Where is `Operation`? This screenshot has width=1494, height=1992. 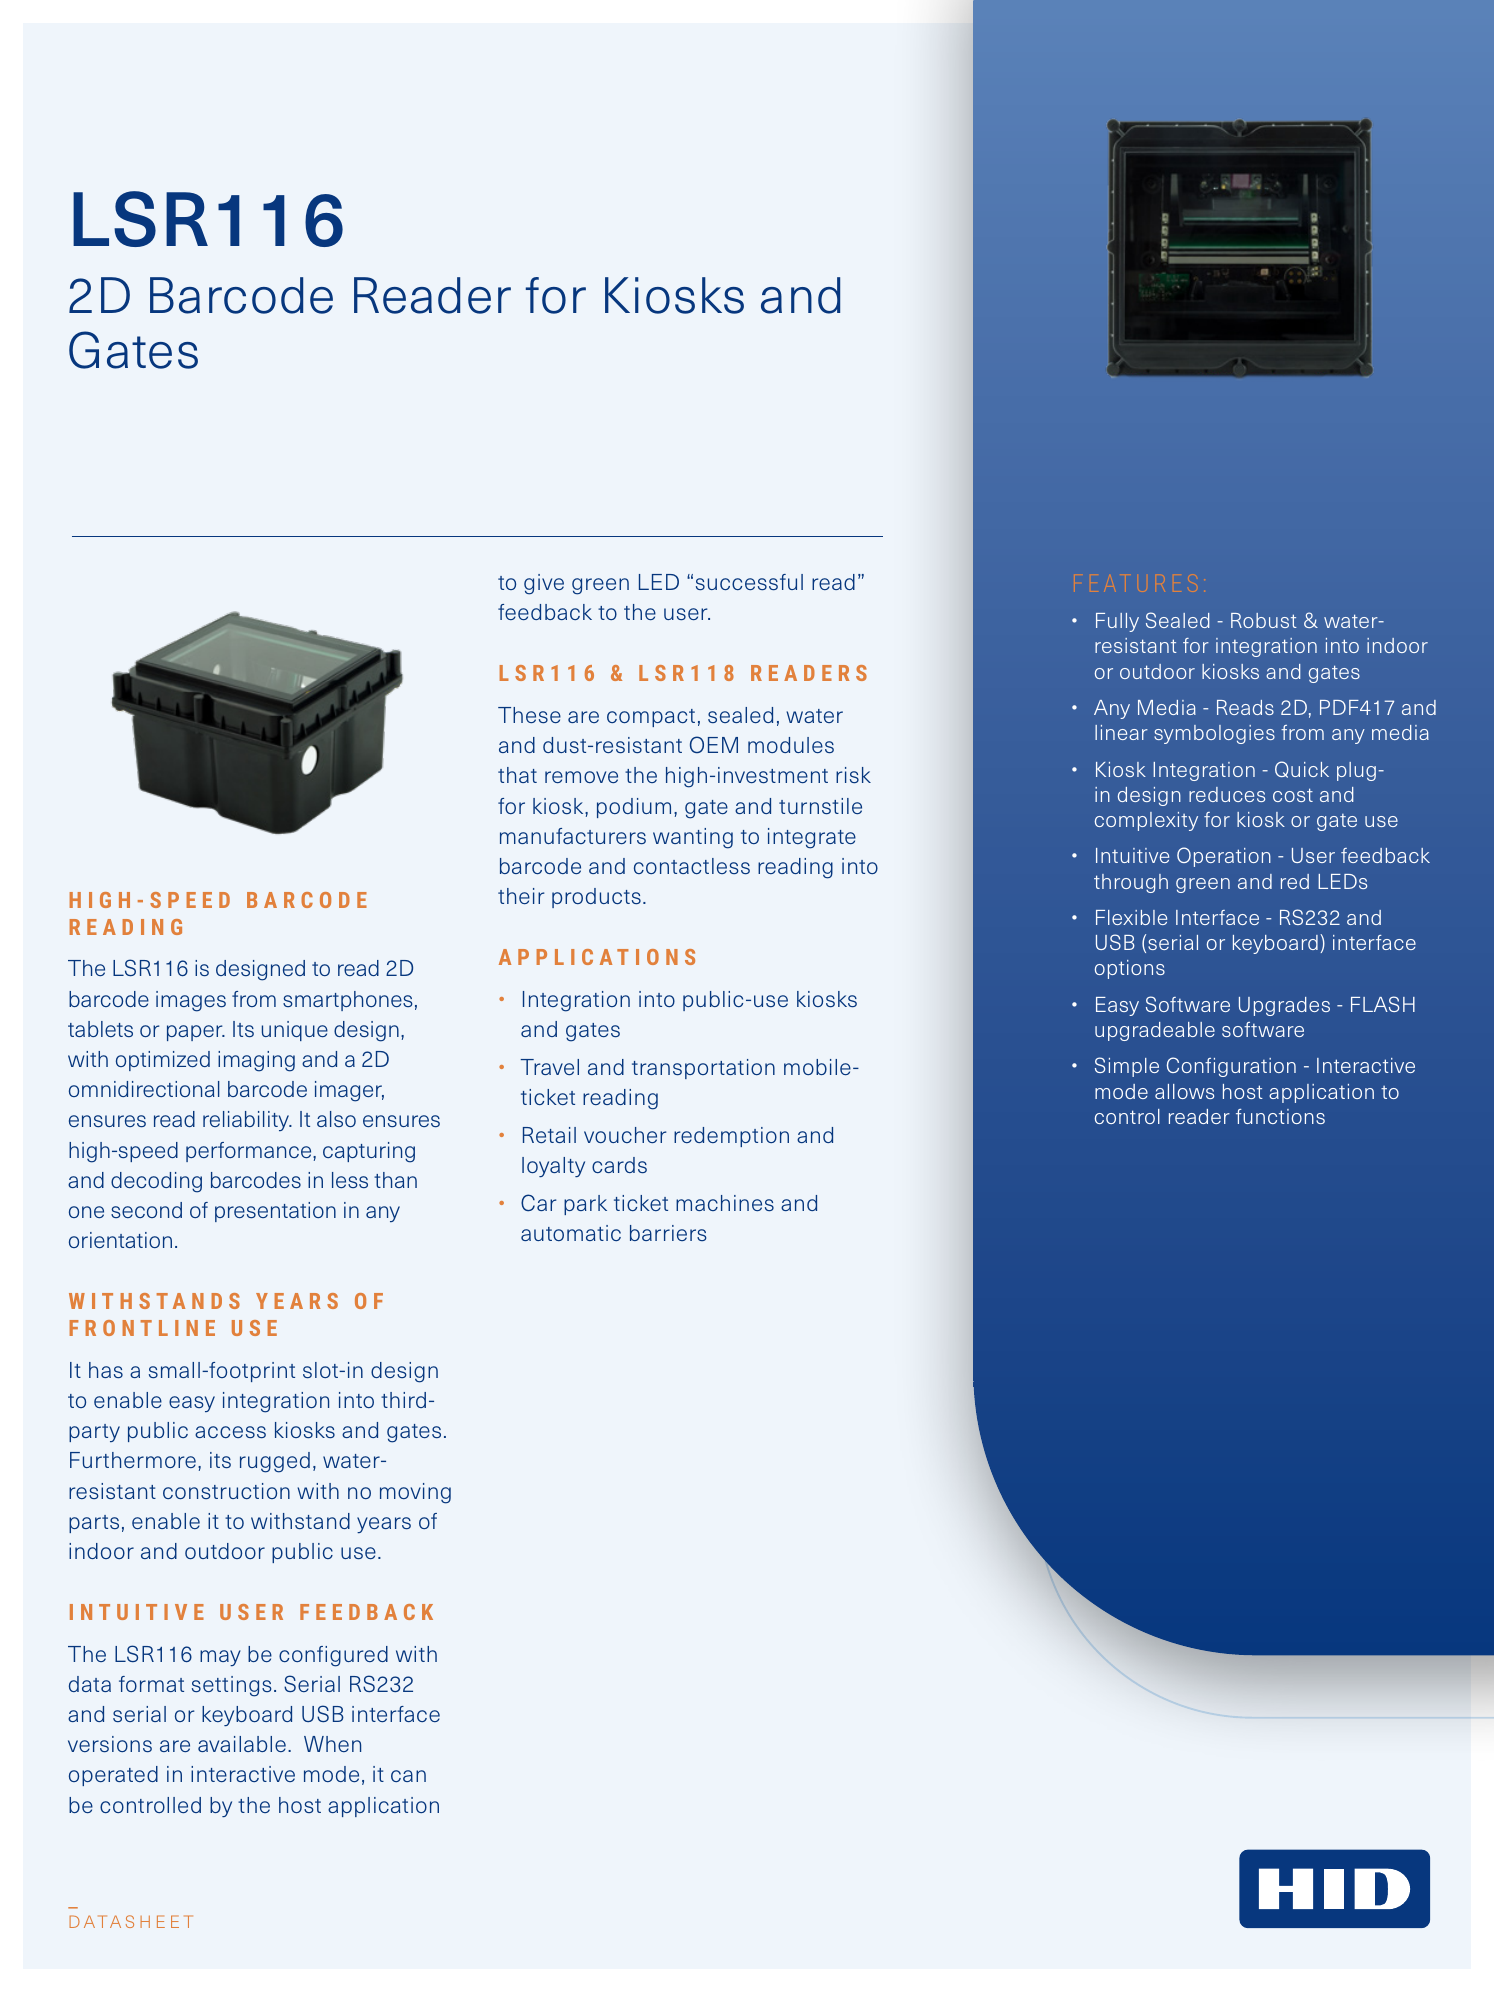 Operation is located at coordinates (1224, 857).
